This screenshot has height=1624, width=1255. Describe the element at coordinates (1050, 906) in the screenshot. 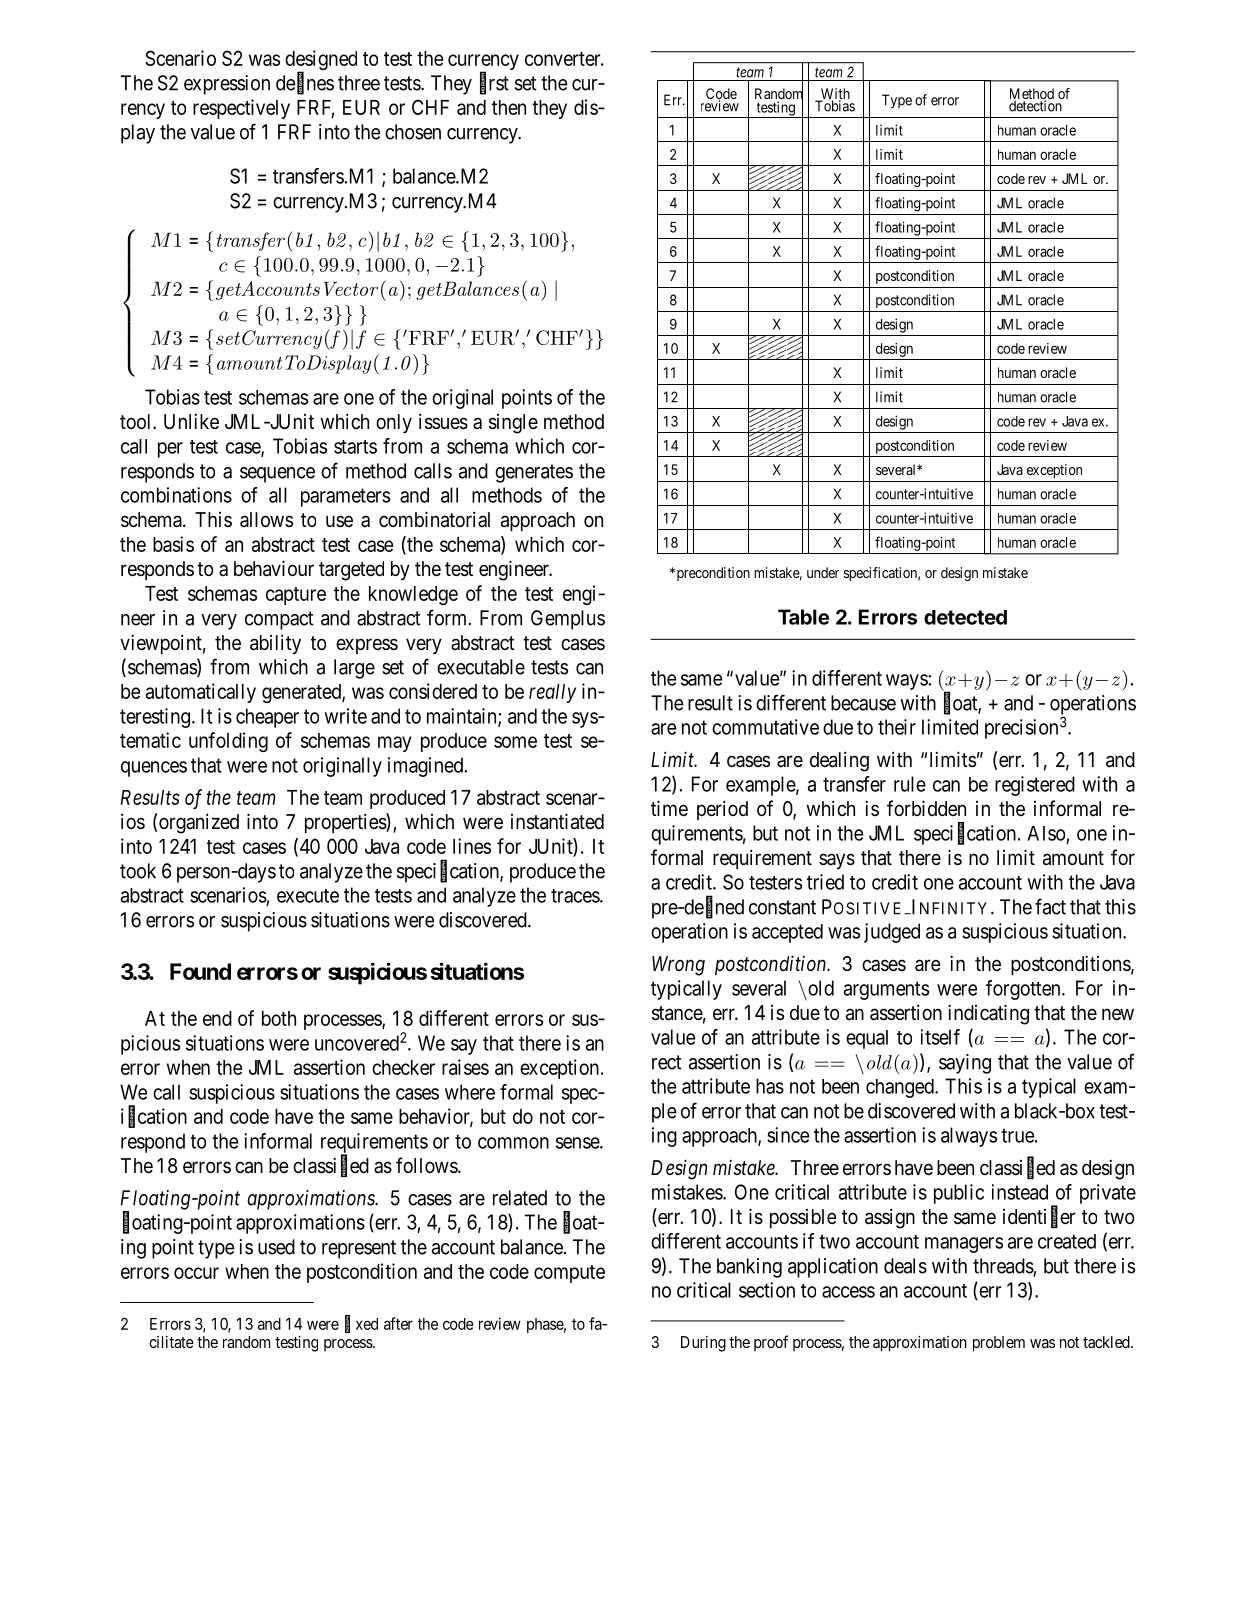

I see `fact` at that location.
